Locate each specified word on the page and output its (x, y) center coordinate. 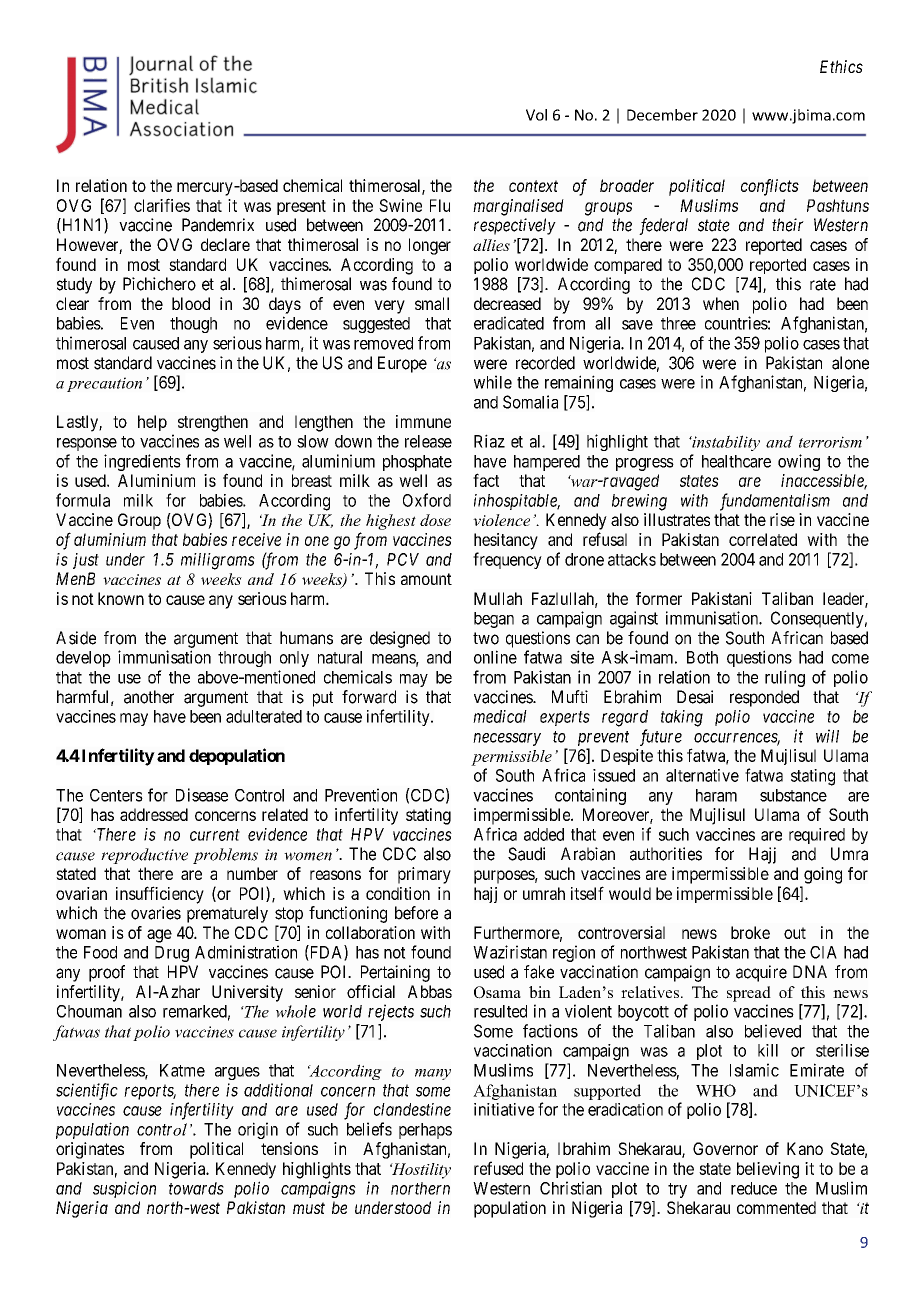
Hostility (420, 1171)
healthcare (736, 461)
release (428, 441)
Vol (536, 115)
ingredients (142, 462)
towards (196, 1188)
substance (793, 795)
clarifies (162, 205)
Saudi (526, 854)
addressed (154, 814)
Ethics (841, 66)
